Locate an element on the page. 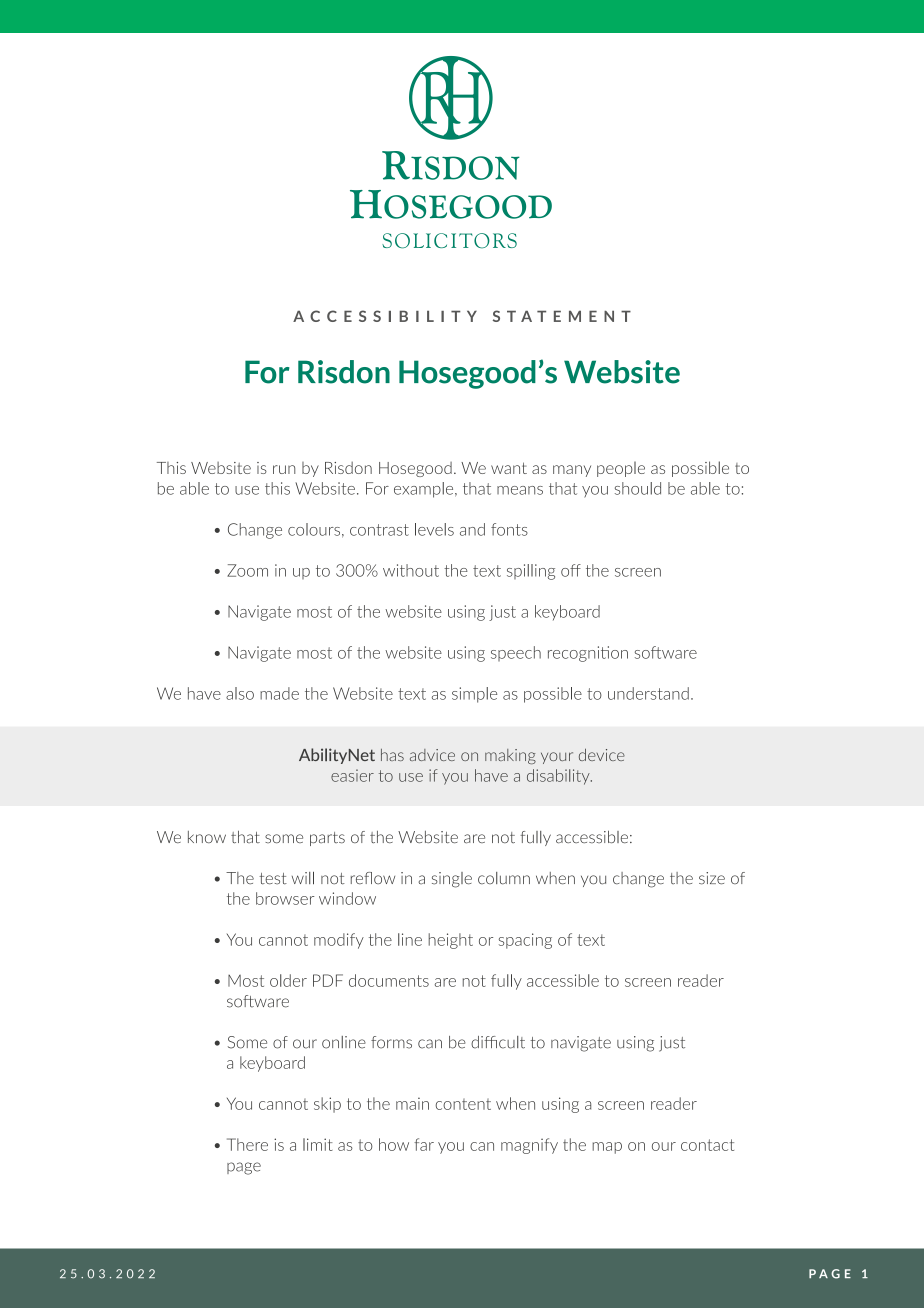 This page has height=1308, width=924. made is located at coordinates (279, 693).
